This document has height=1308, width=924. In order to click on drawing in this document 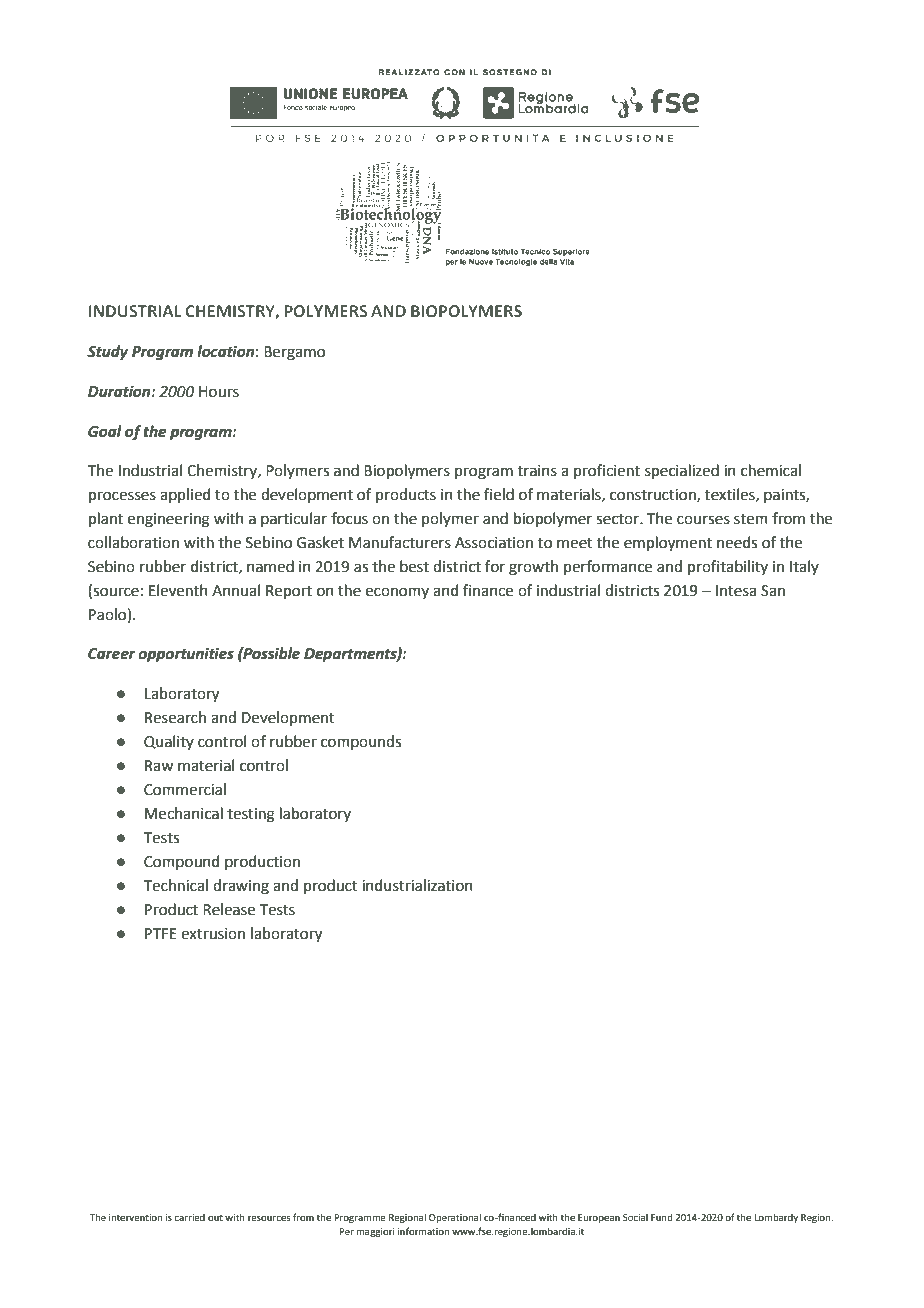, I will do `click(241, 887)`.
